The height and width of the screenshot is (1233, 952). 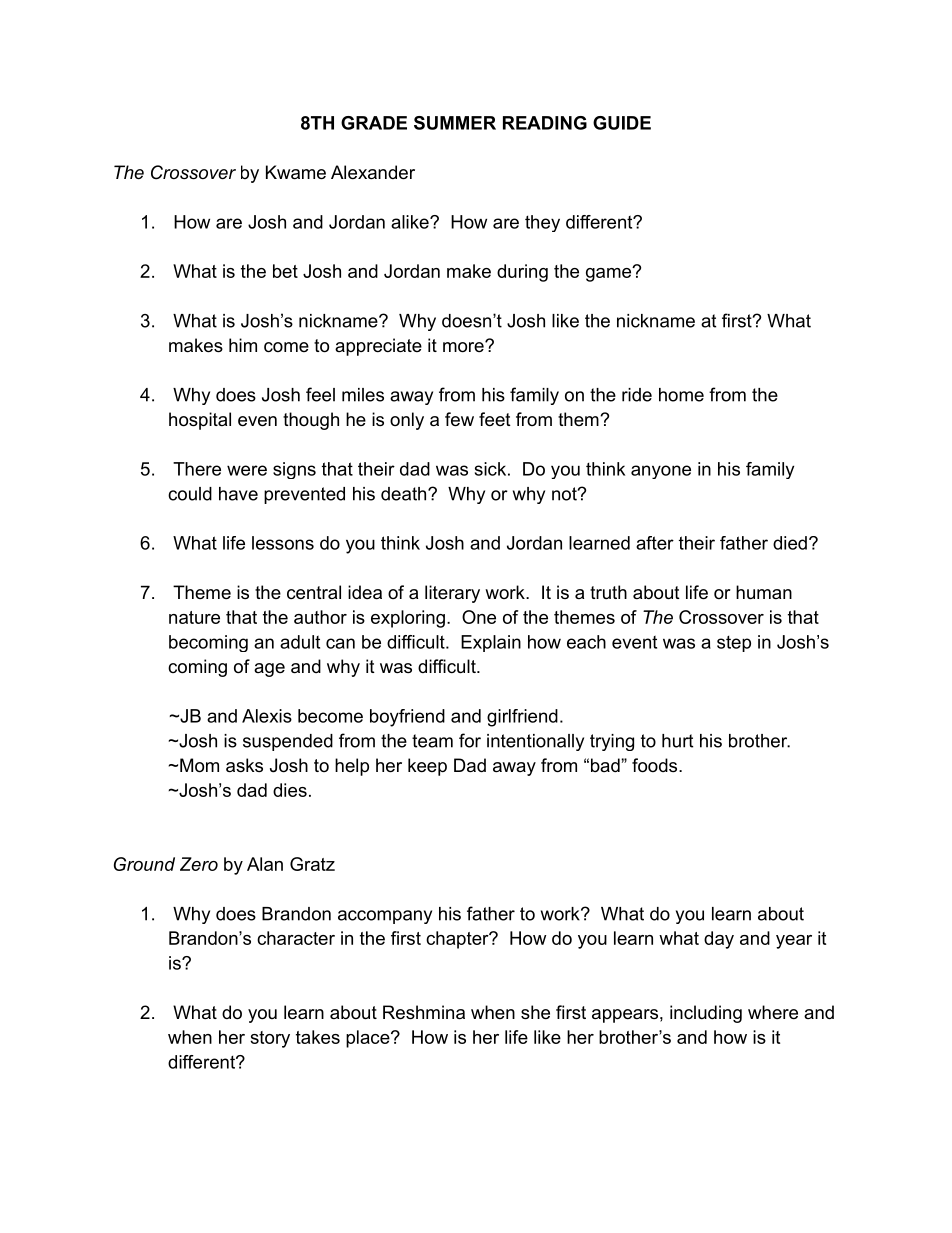 What do you see at coordinates (452, 594) in the screenshot?
I see `literary` at bounding box center [452, 594].
